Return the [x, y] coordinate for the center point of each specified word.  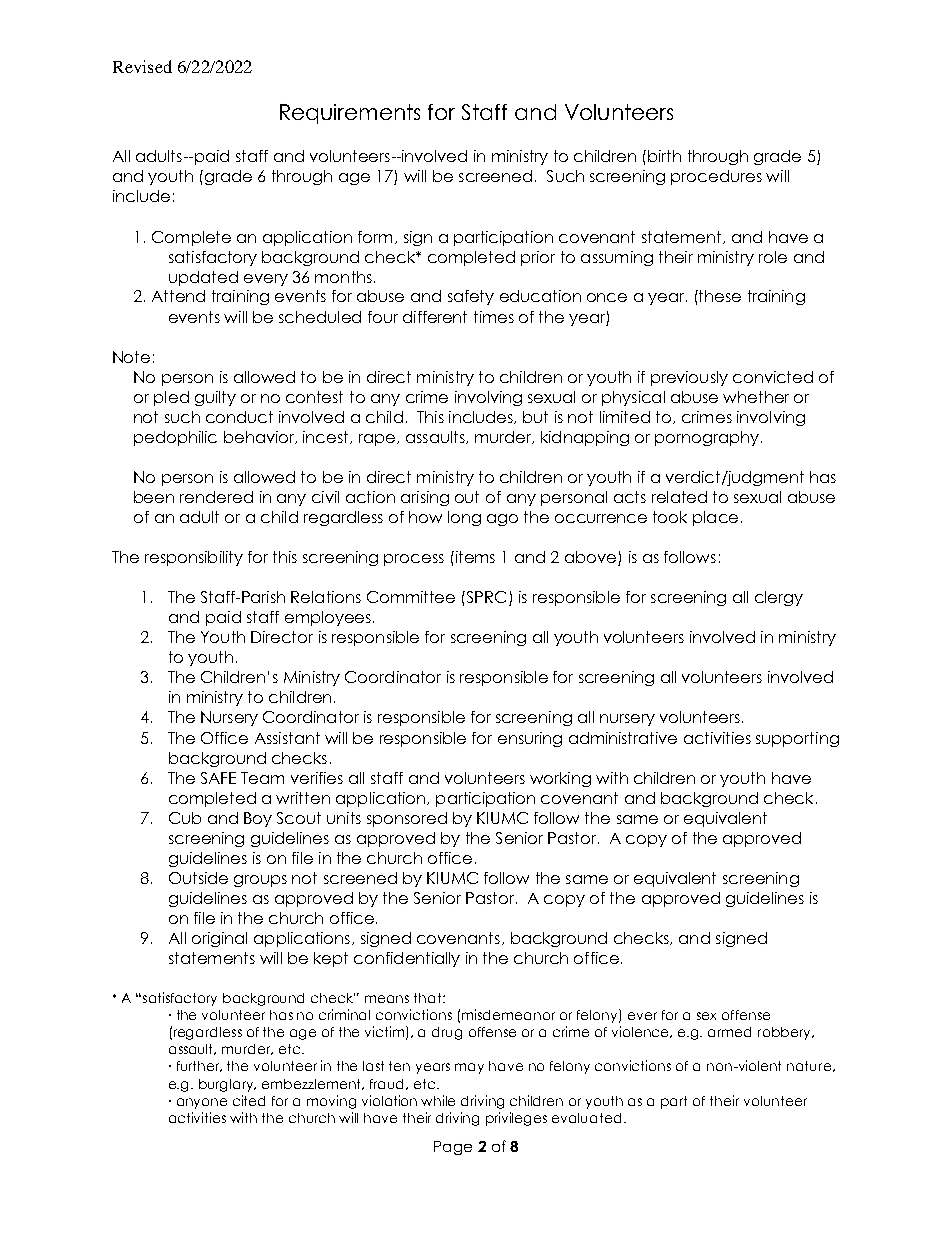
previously [689, 378]
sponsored [407, 819]
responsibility [194, 558]
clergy [779, 598]
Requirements [350, 114]
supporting [797, 739]
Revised [142, 66]
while [438, 1100]
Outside [198, 878]
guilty [215, 398]
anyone [202, 1103]
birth [664, 156]
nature [809, 1066]
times [494, 317]
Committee [411, 597]
